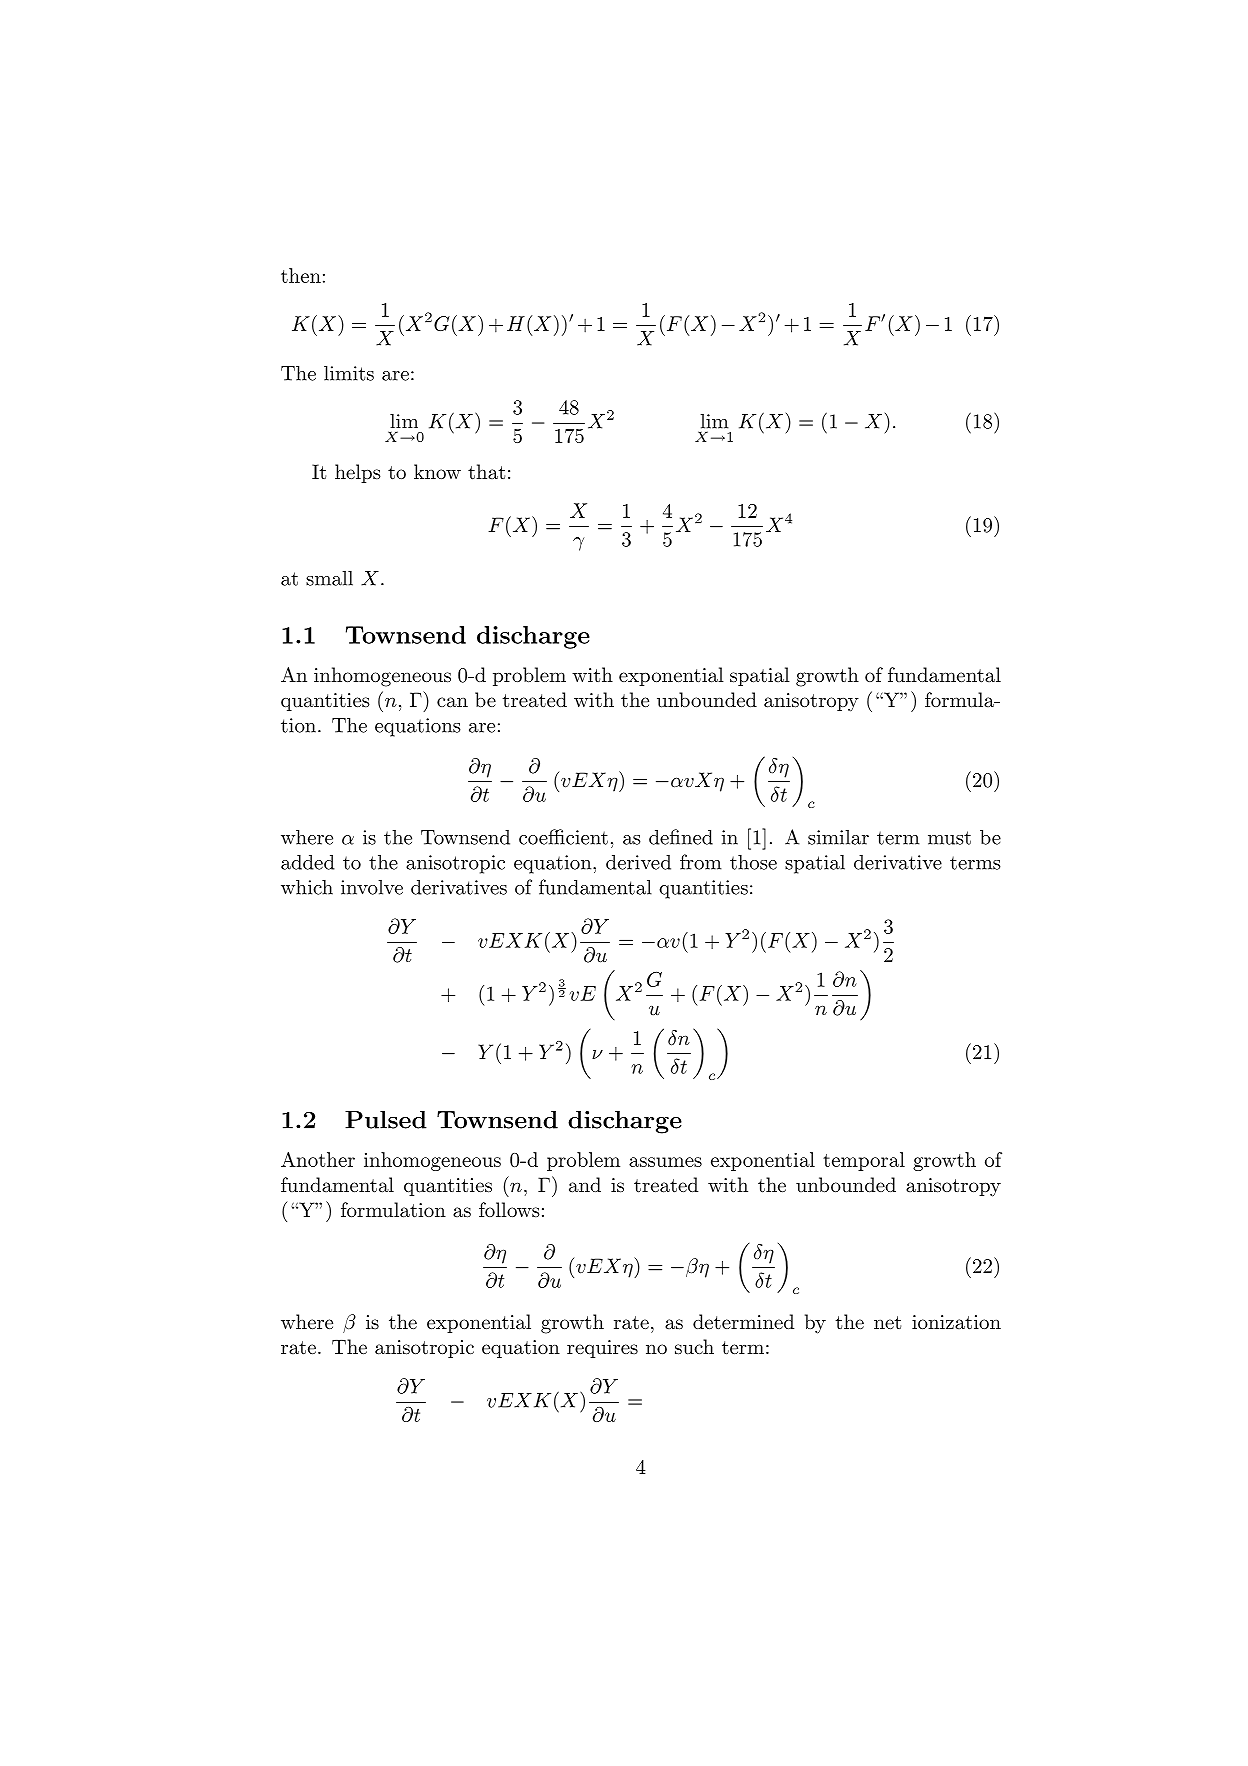 The image size is (1248, 1766). What do you see at coordinates (602, 1349) in the page?
I see `requires` at bounding box center [602, 1349].
